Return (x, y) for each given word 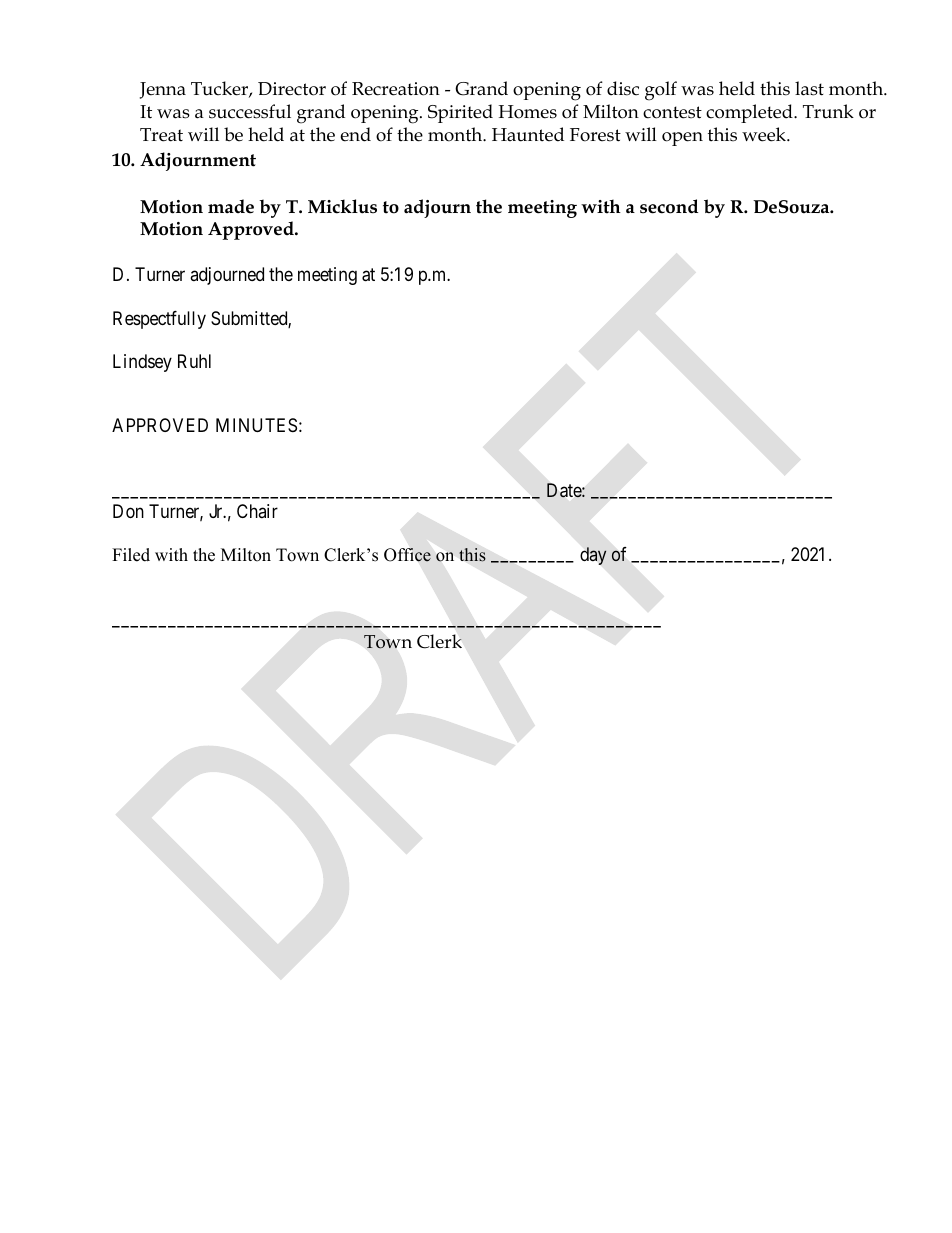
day (593, 556)
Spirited (460, 113)
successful (250, 111)
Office (407, 555)
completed (750, 113)
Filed (131, 555)
